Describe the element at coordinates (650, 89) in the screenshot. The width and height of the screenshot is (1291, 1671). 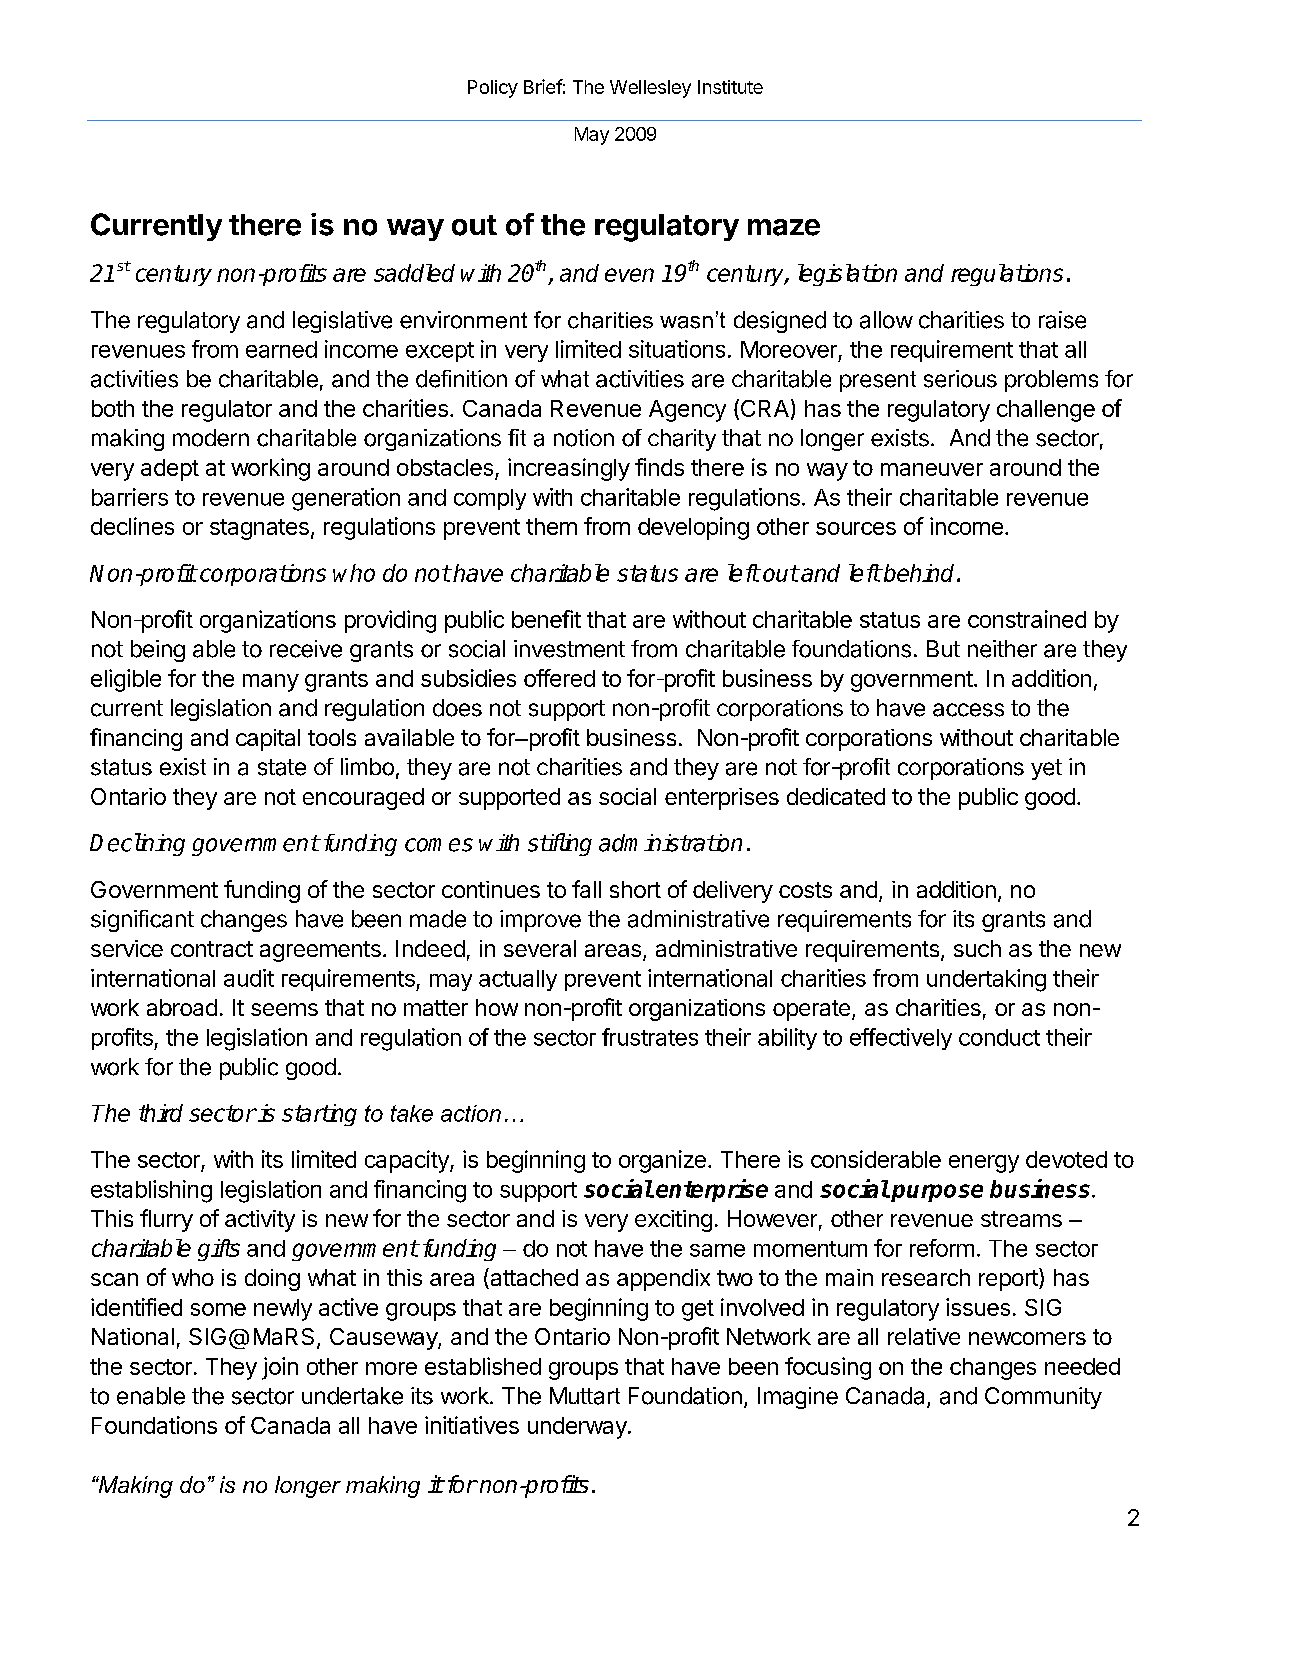
I see `Wellesley` at that location.
